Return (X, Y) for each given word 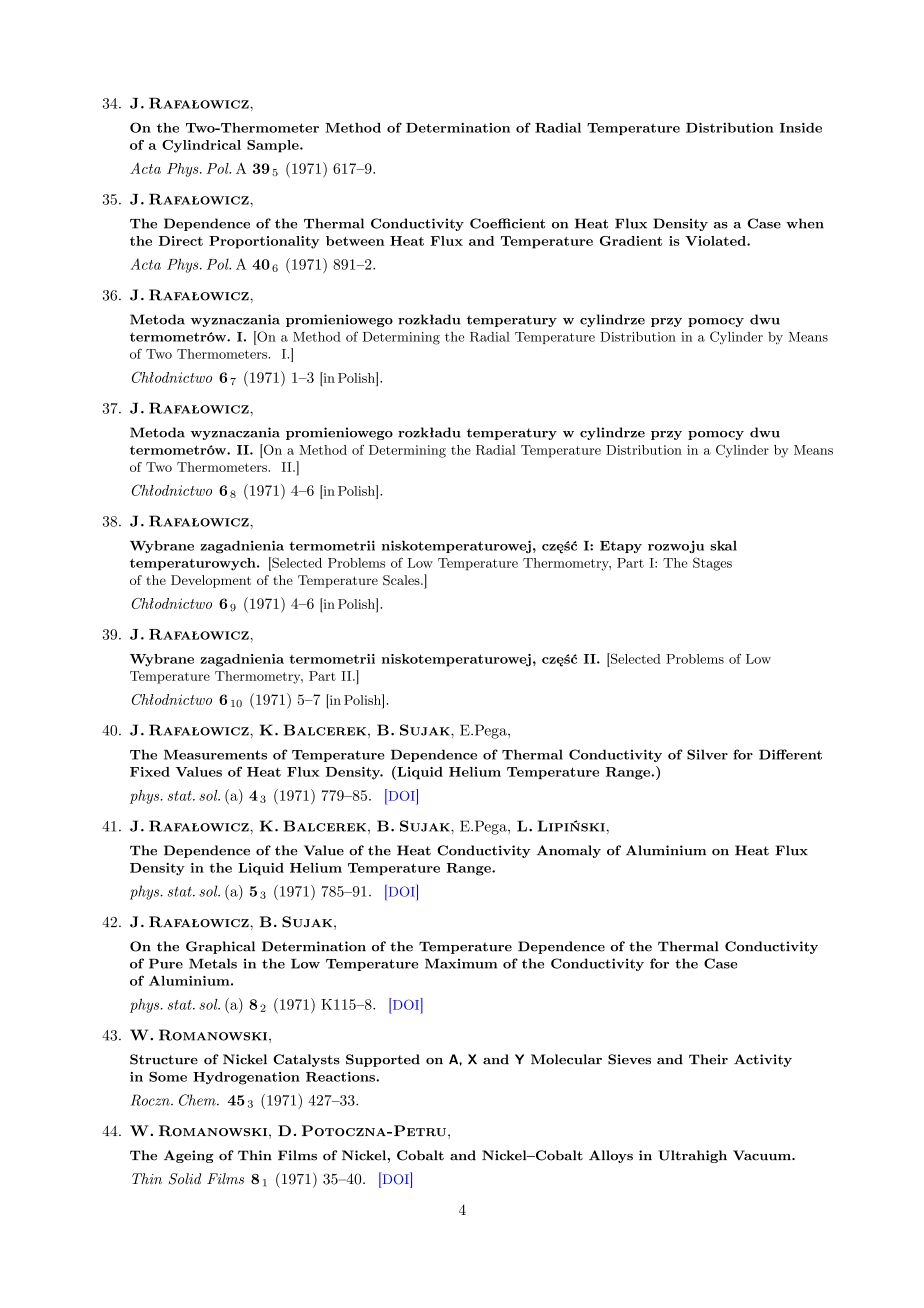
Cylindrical (201, 146)
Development (211, 581)
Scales (402, 580)
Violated (716, 241)
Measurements (215, 755)
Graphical (220, 947)
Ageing (189, 1156)
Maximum (461, 963)
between (355, 241)
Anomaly (569, 851)
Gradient (631, 241)
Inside (801, 128)
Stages (712, 564)
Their (708, 1059)
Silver (707, 754)
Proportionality (264, 242)
